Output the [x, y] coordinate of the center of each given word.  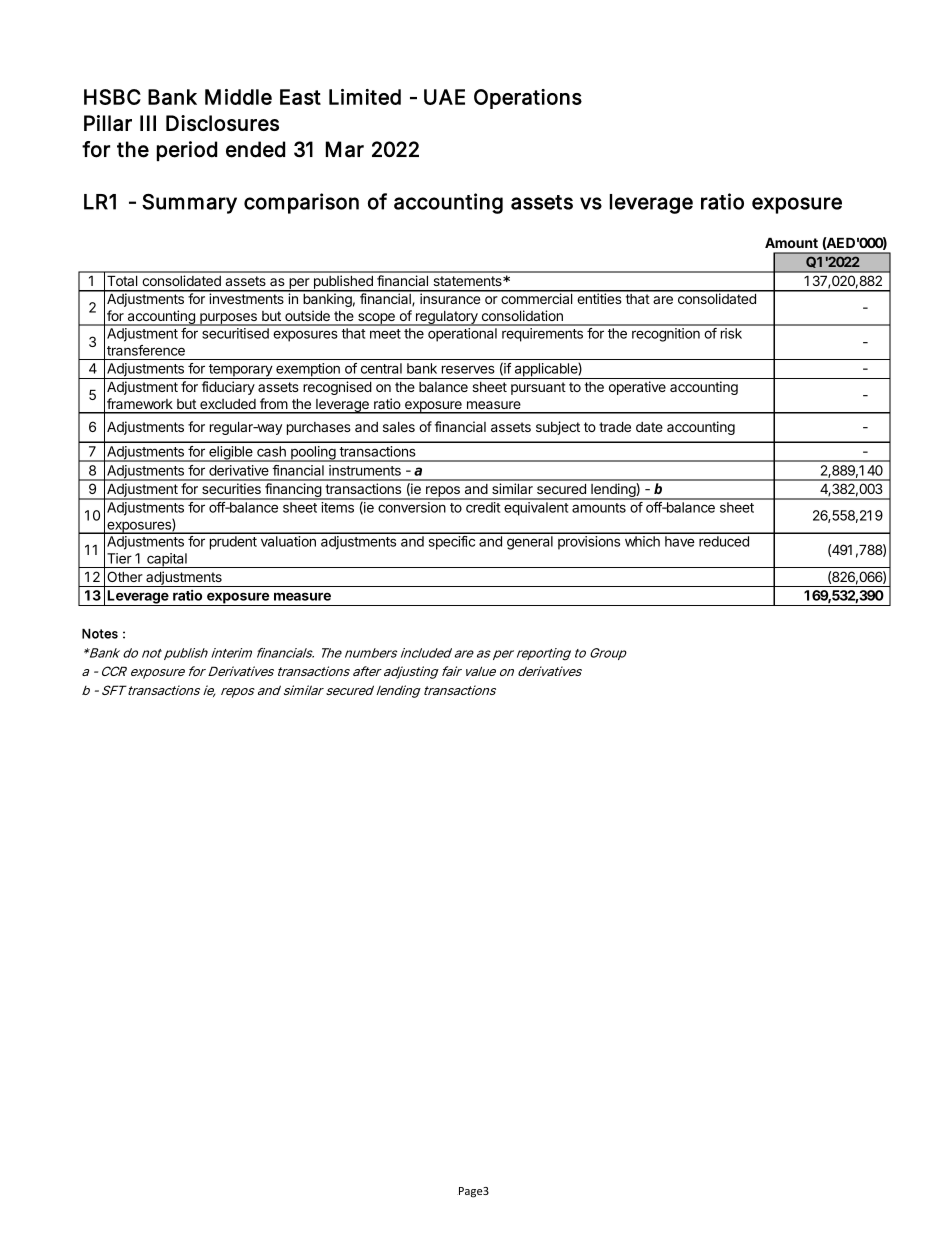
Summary [189, 204]
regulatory [446, 318]
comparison [301, 203]
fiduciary [228, 388]
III [148, 123]
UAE [444, 97]
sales [399, 427]
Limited [365, 97]
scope [376, 319]
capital [167, 560]
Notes [100, 634]
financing [293, 491]
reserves [468, 369]
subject [558, 428]
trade [615, 426]
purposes [228, 319]
